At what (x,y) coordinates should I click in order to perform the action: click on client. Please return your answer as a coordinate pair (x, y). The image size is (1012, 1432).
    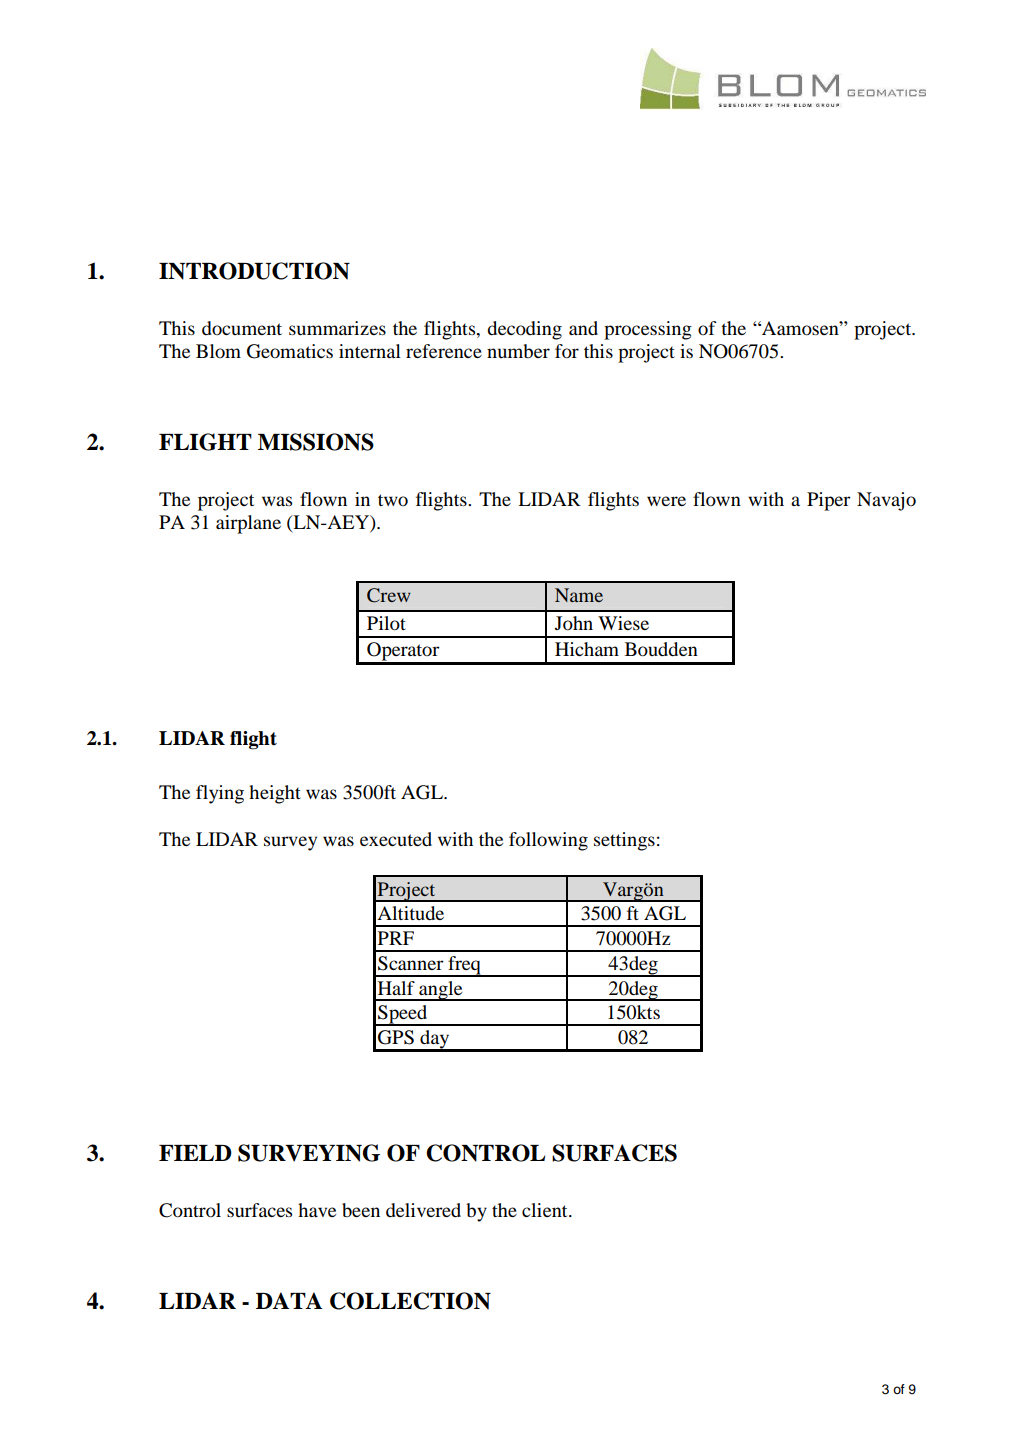
    Looking at the image, I should click on (546, 1210).
